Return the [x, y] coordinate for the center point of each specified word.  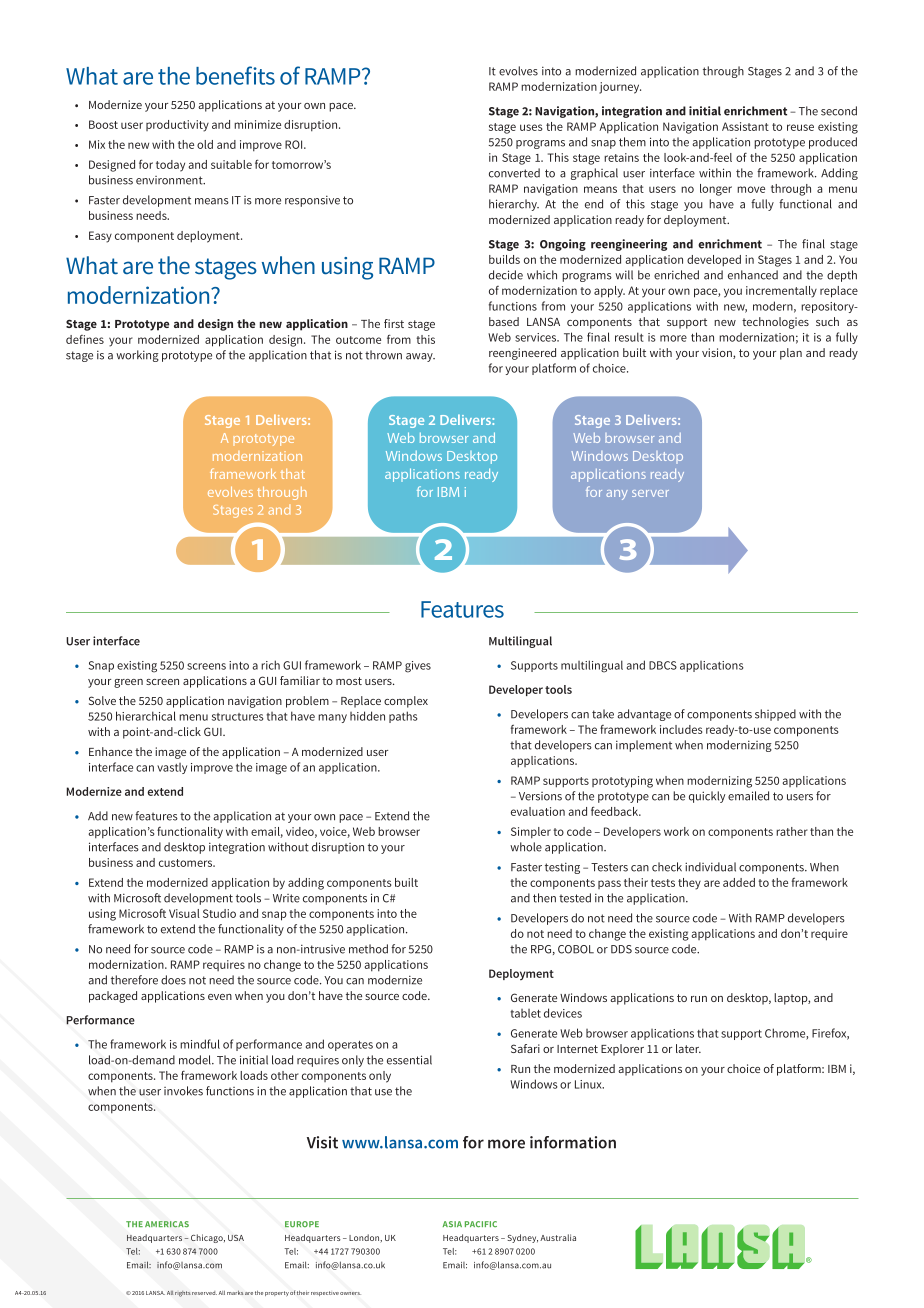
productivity [177, 126]
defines [85, 339]
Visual [184, 913]
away [420, 357]
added [739, 882]
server [650, 493]
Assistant [745, 126]
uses [531, 127]
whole [526, 847]
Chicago [208, 1238]
